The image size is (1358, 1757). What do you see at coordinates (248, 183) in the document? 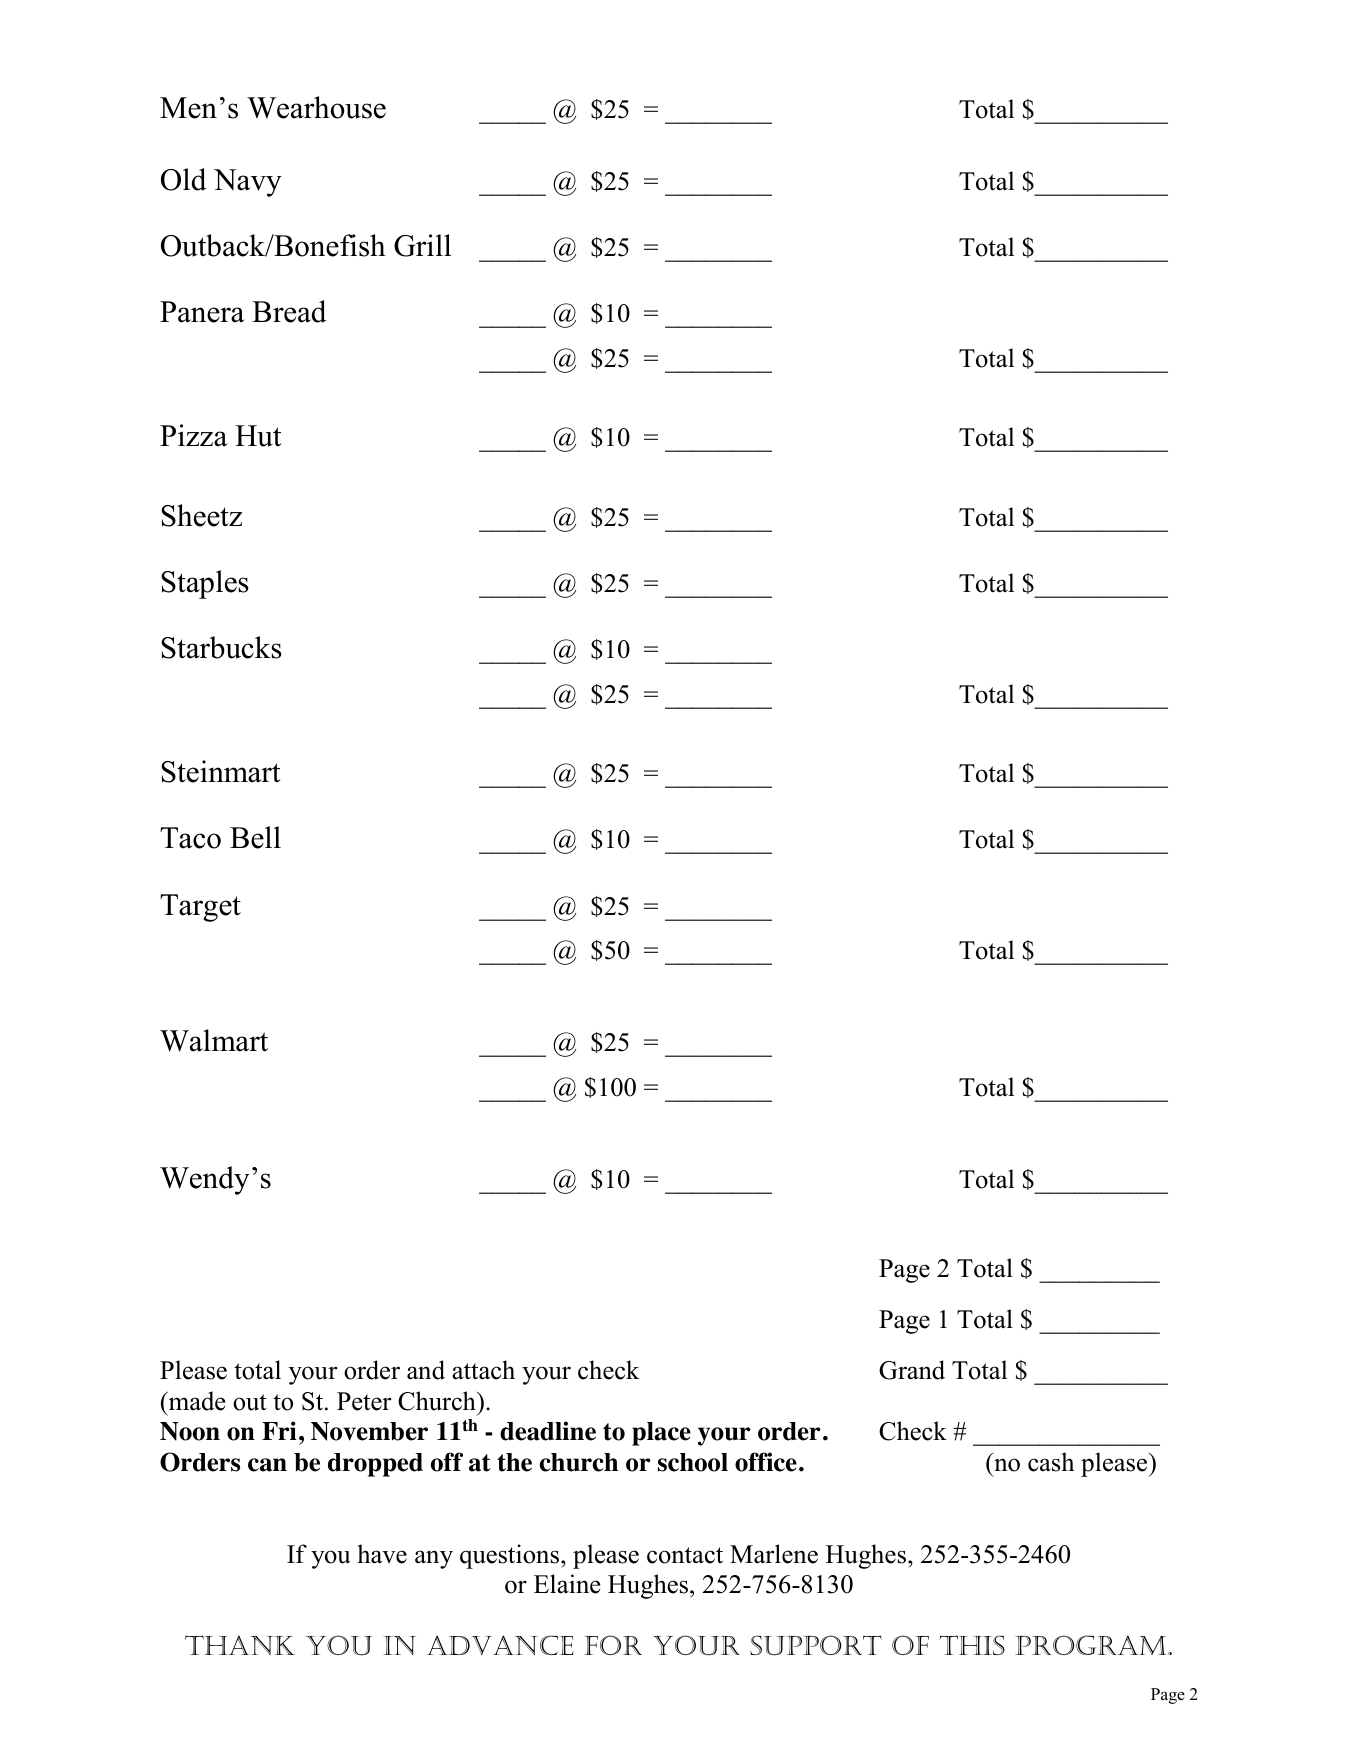
I see `Navy` at bounding box center [248, 183].
